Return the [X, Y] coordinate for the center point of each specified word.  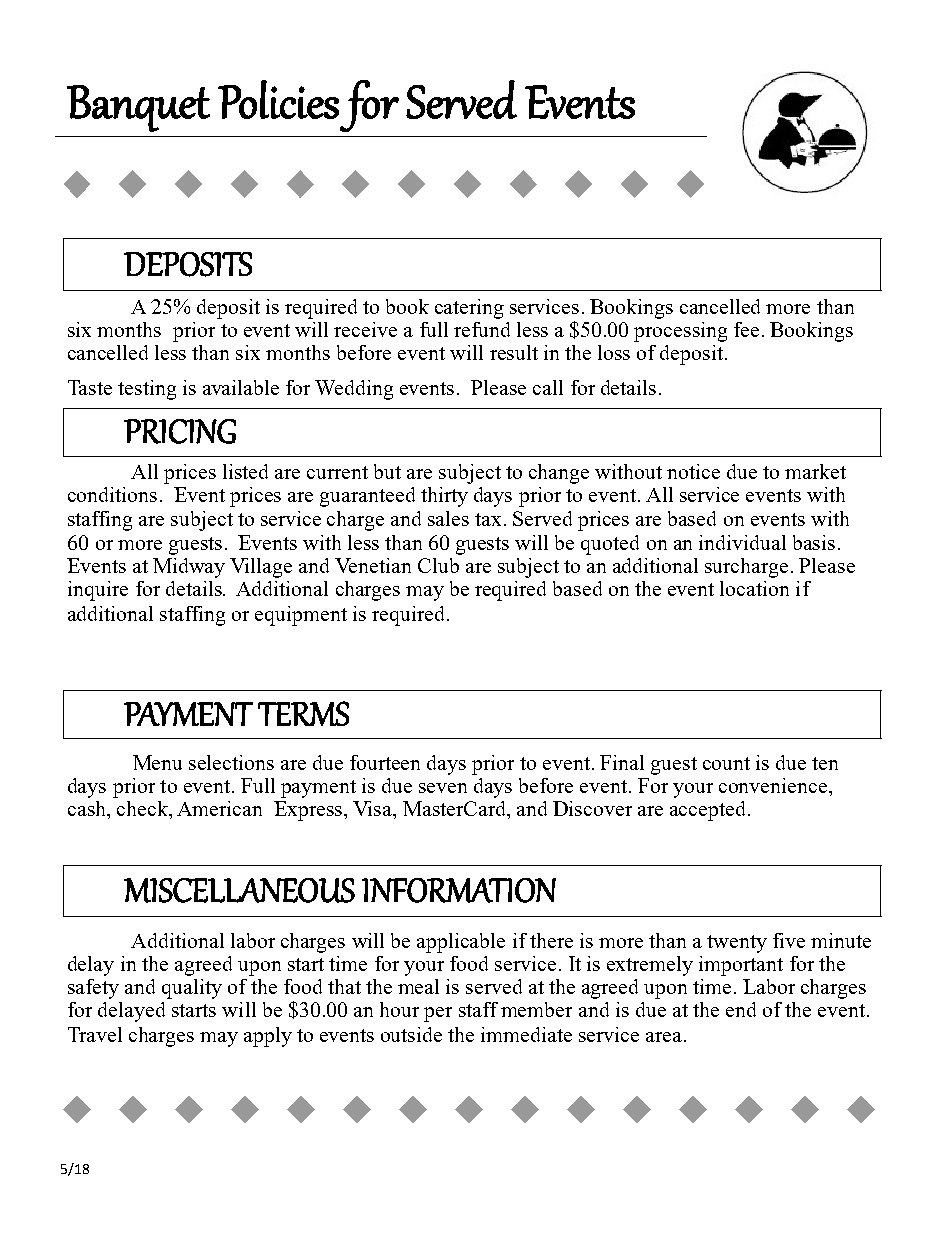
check [143, 808]
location [754, 588]
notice [693, 471]
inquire [98, 591]
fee [746, 329]
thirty [444, 497]
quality [192, 989]
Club [438, 565]
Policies [278, 99]
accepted [707, 811]
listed [245, 471]
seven [443, 788]
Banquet [138, 108]
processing [680, 332]
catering [469, 309]
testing [147, 390]
